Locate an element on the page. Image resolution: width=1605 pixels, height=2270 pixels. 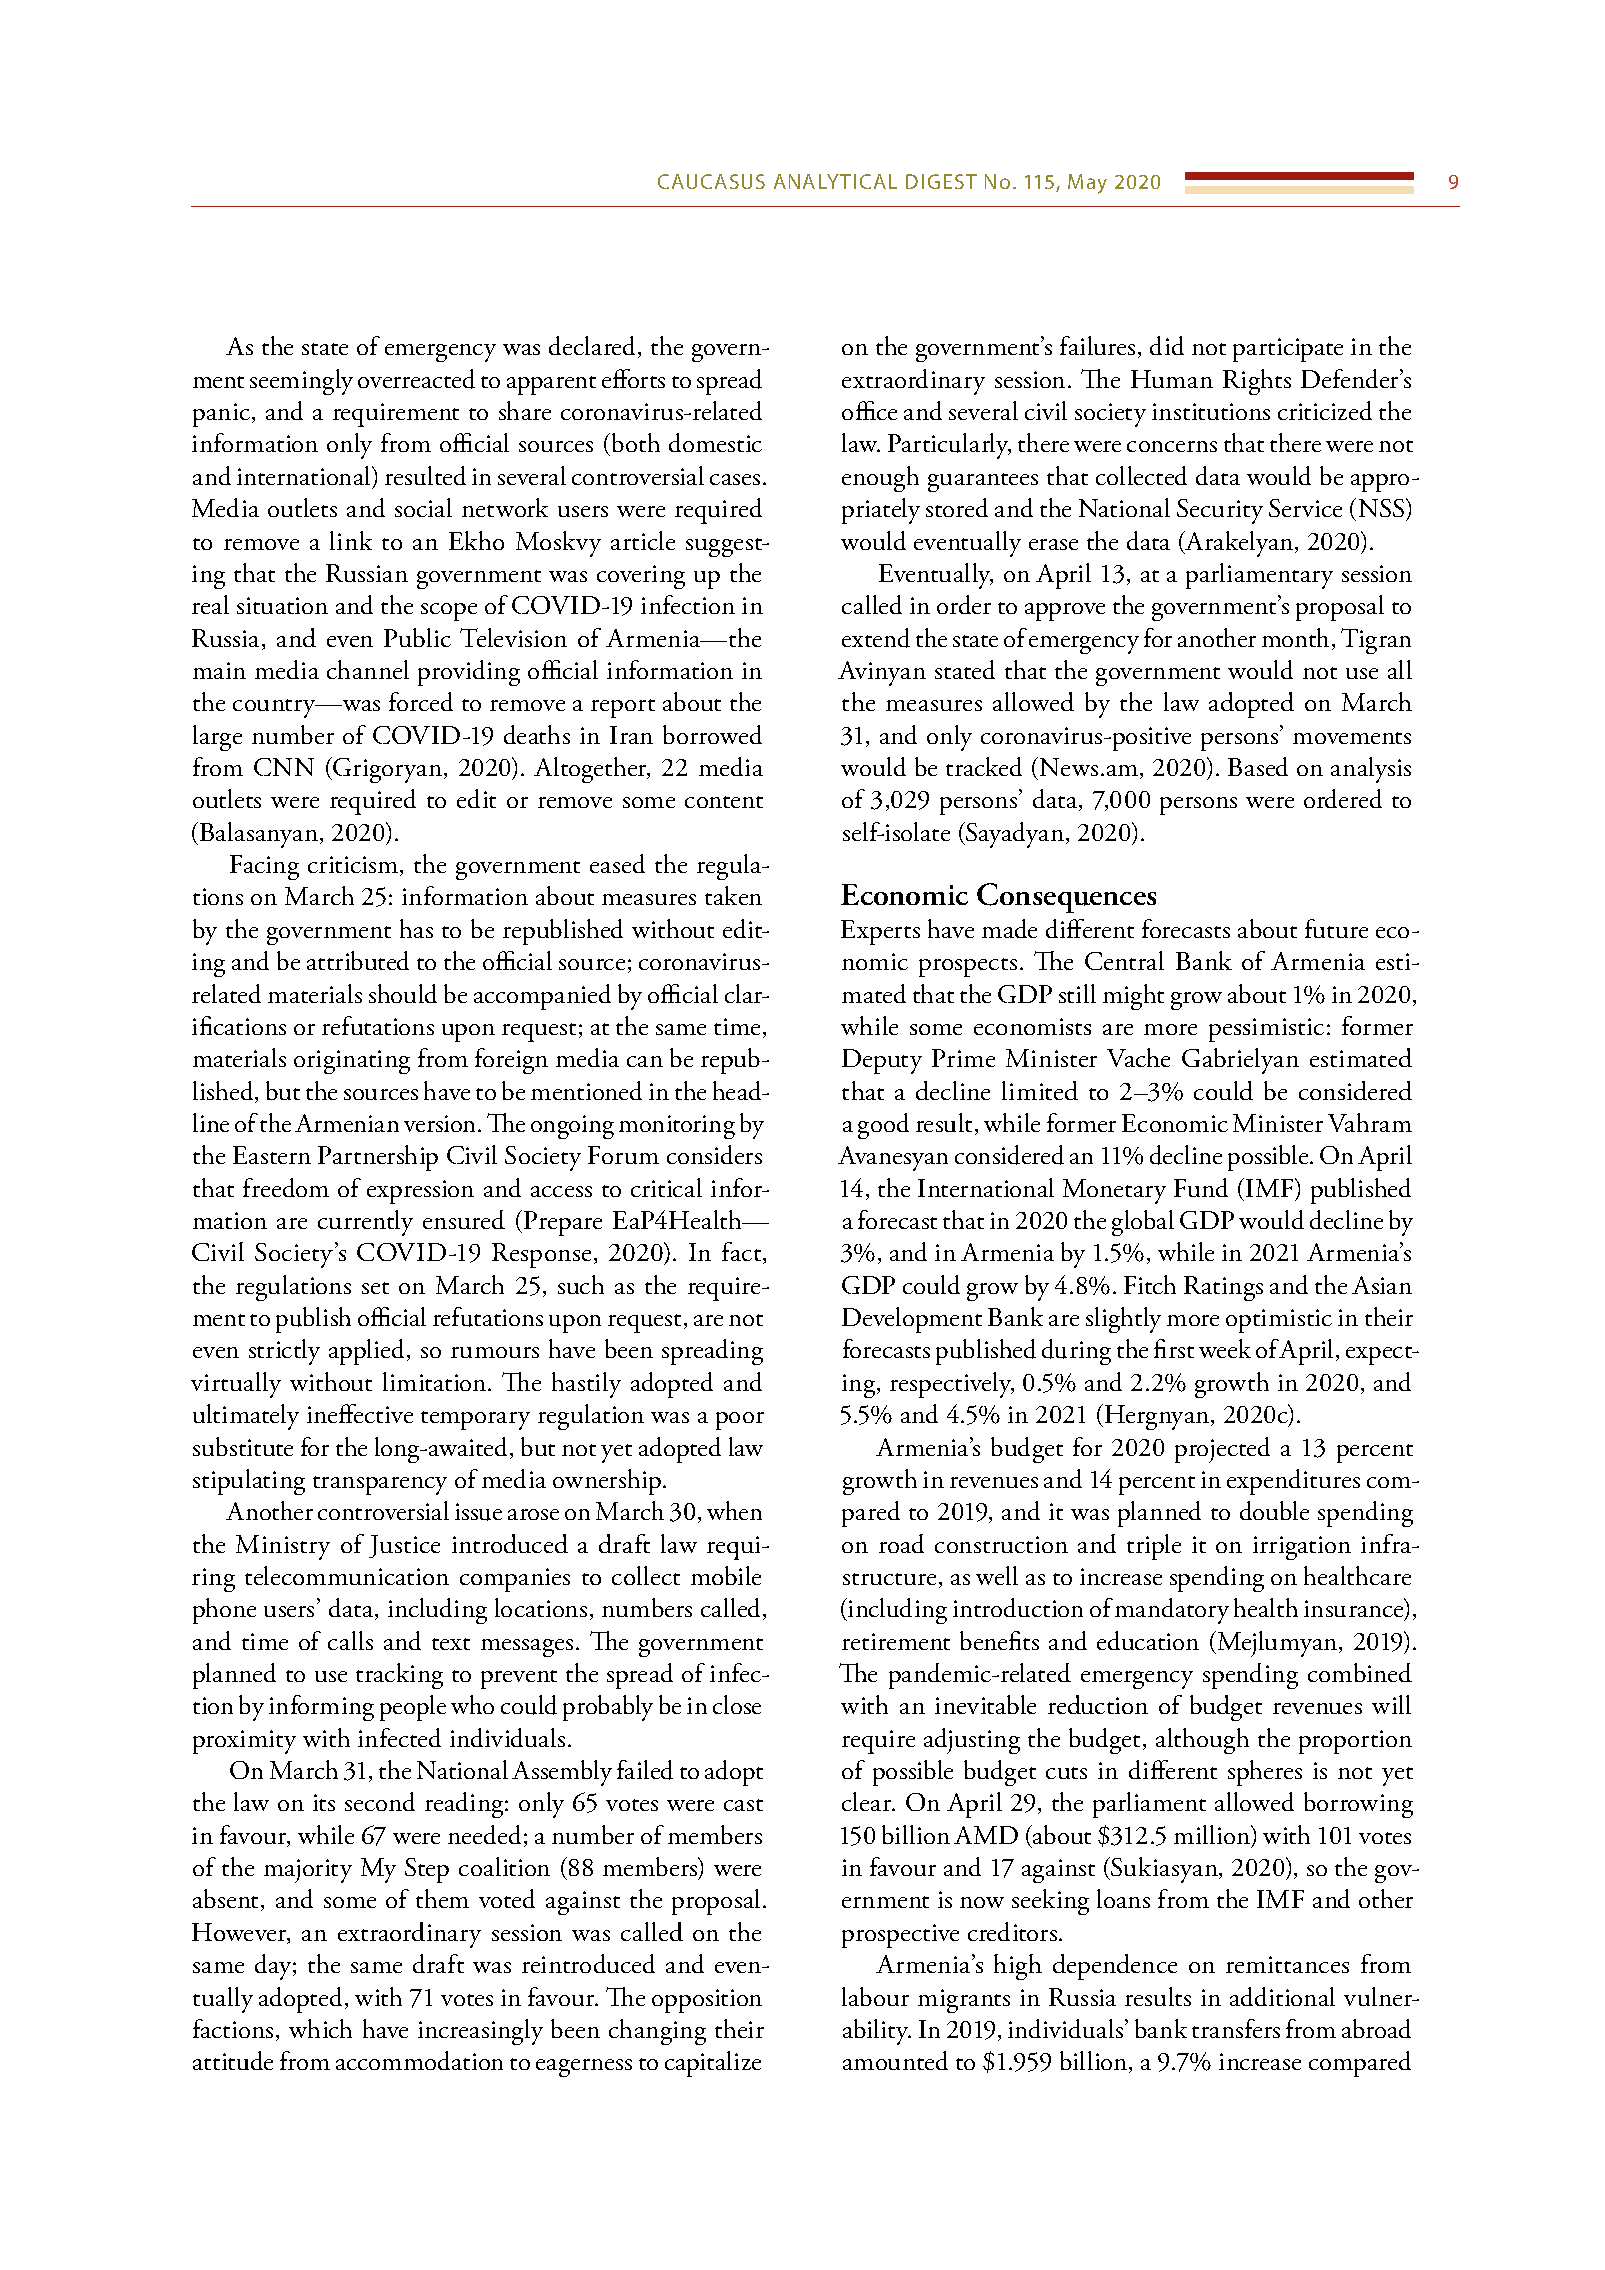
participate is located at coordinates (1288, 350).
